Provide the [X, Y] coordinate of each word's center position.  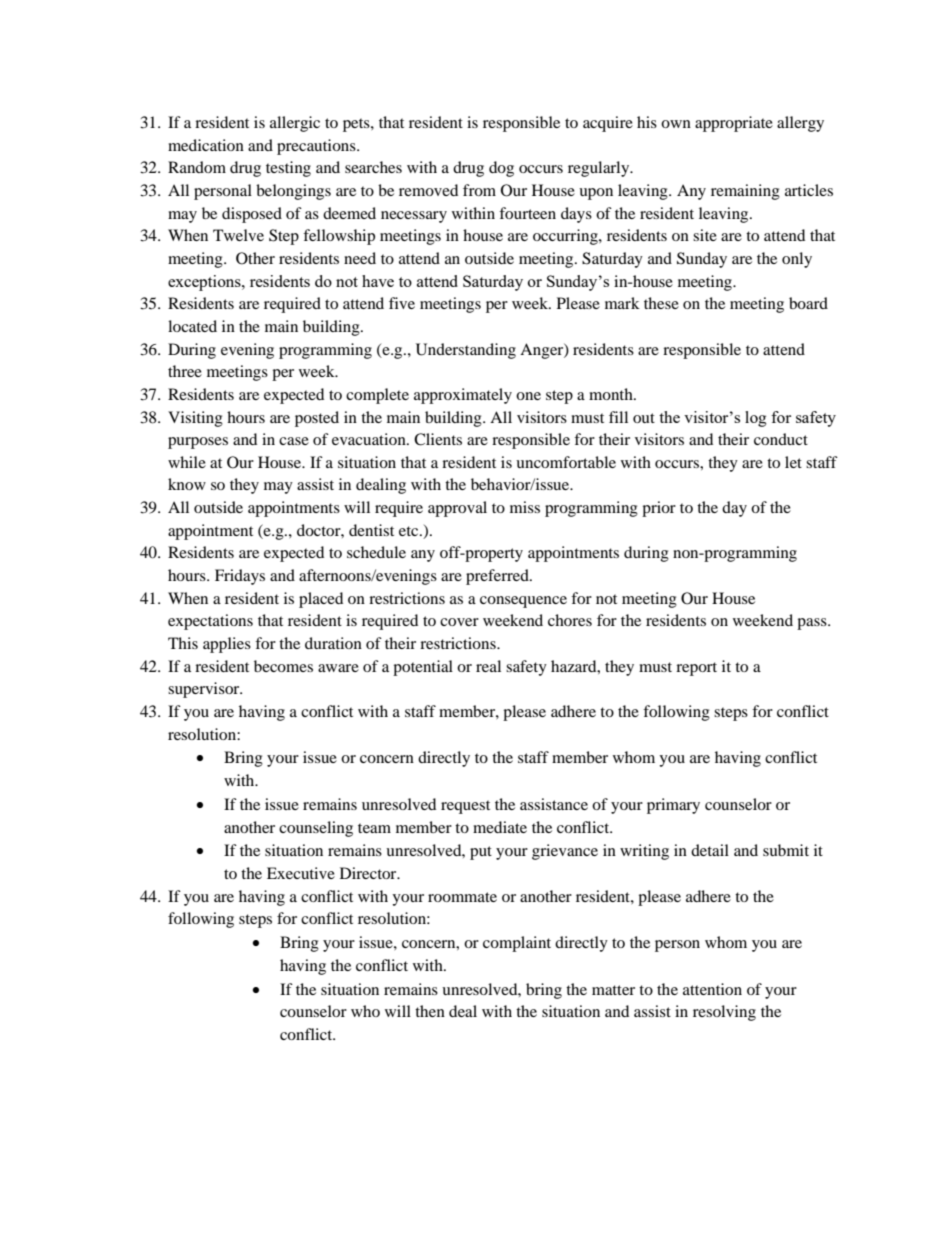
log [756, 419]
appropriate [734, 124]
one [528, 396]
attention [712, 989]
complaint [517, 944]
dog [501, 169]
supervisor [205, 690]
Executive [301, 873]
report [696, 669]
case [294, 441]
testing [288, 169]
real [488, 666]
